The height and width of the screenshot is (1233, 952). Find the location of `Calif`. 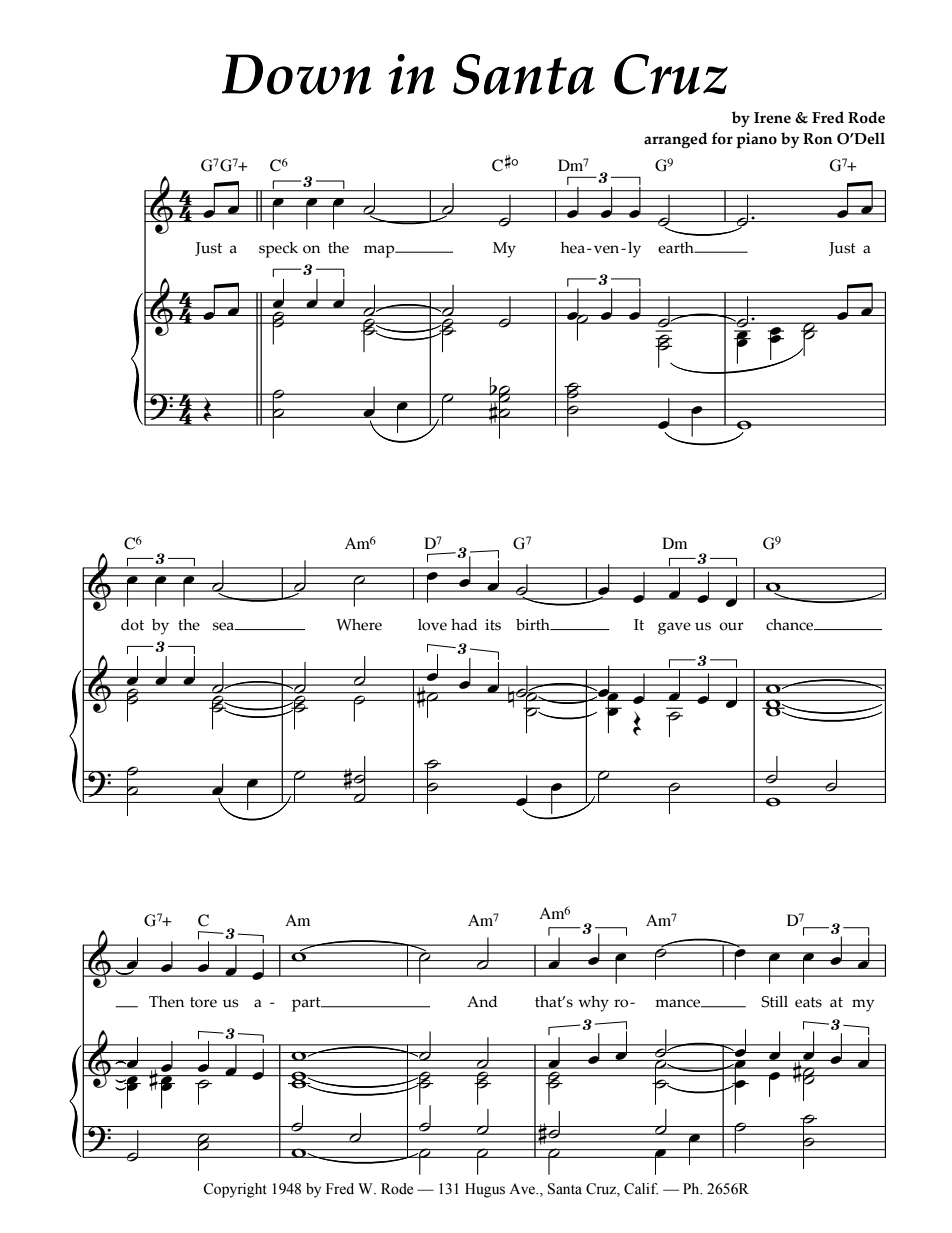

Calif is located at coordinates (641, 1189).
